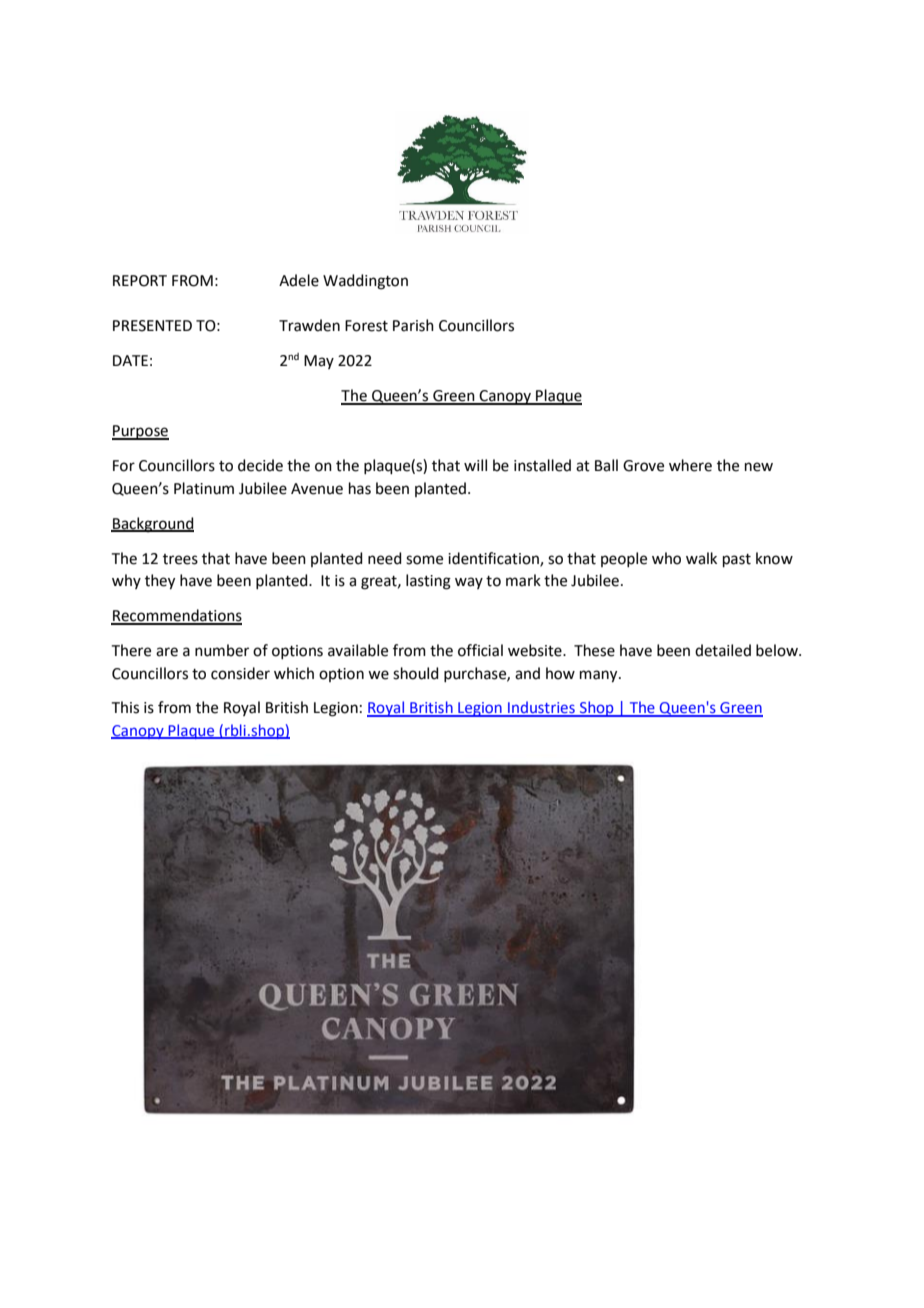  Describe the element at coordinates (600, 676) in the screenshot. I see `many` at that location.
